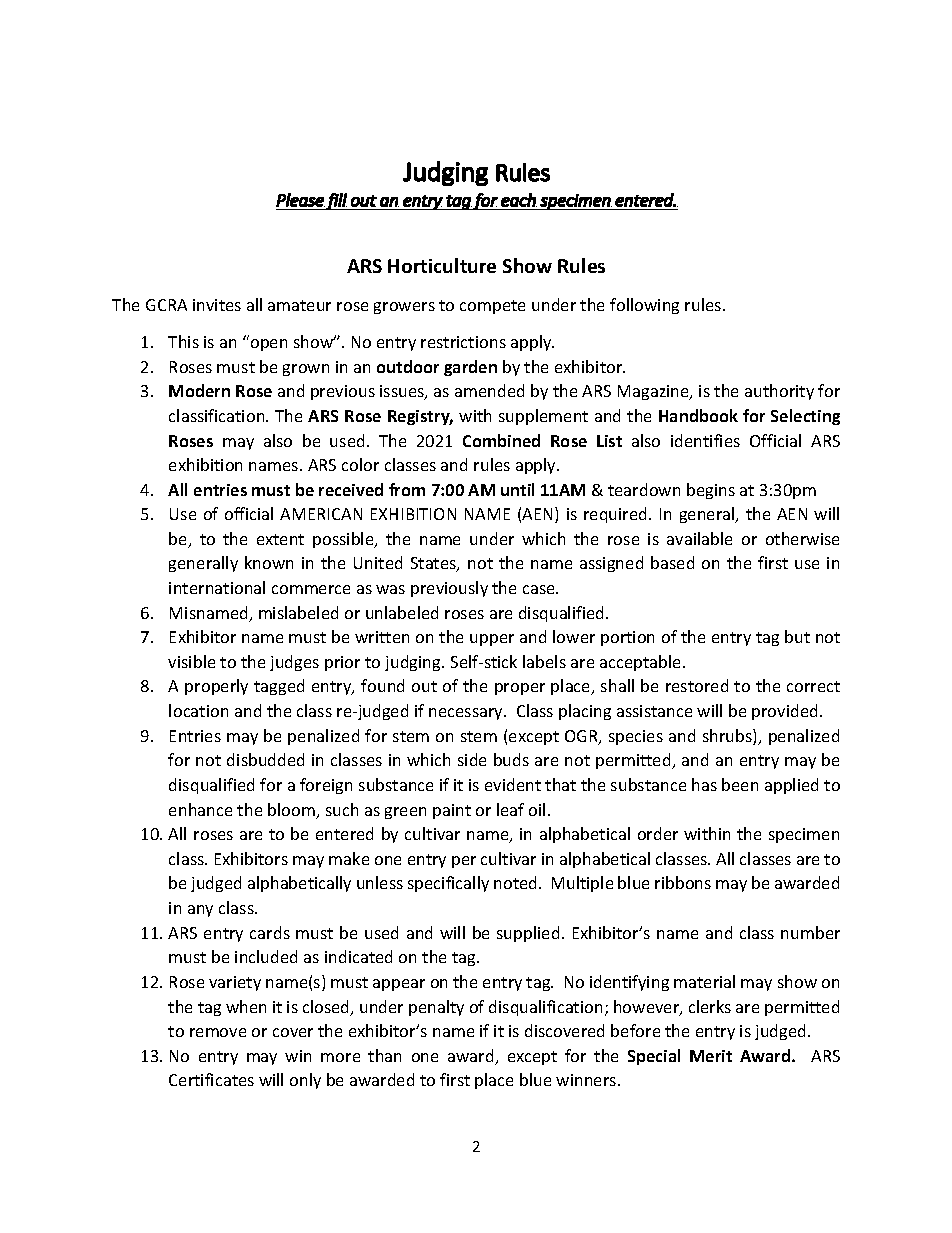 The width and height of the screenshot is (952, 1233). Describe the element at coordinates (218, 1032) in the screenshot. I see `remove` at that location.
